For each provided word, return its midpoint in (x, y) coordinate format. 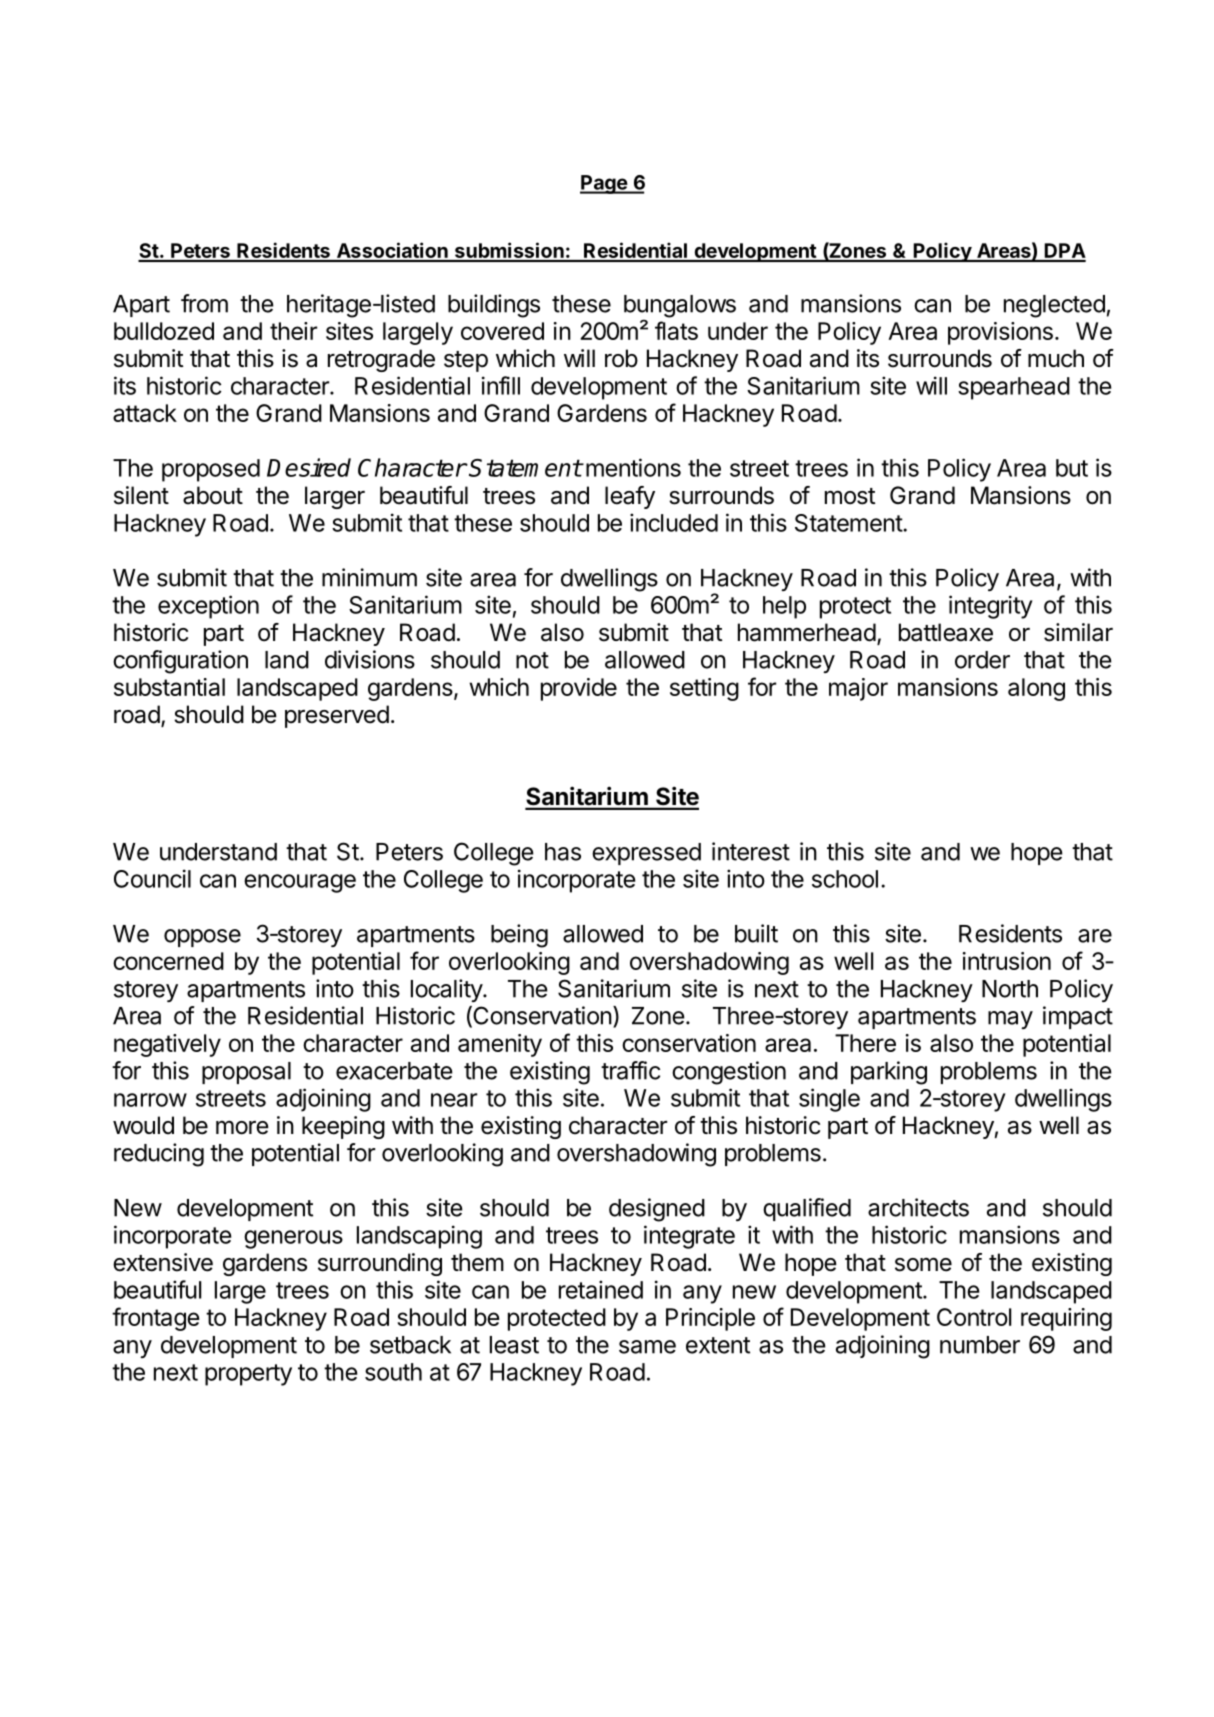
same (647, 1347)
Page (604, 184)
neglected (1054, 306)
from (204, 303)
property (248, 1375)
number (980, 1345)
